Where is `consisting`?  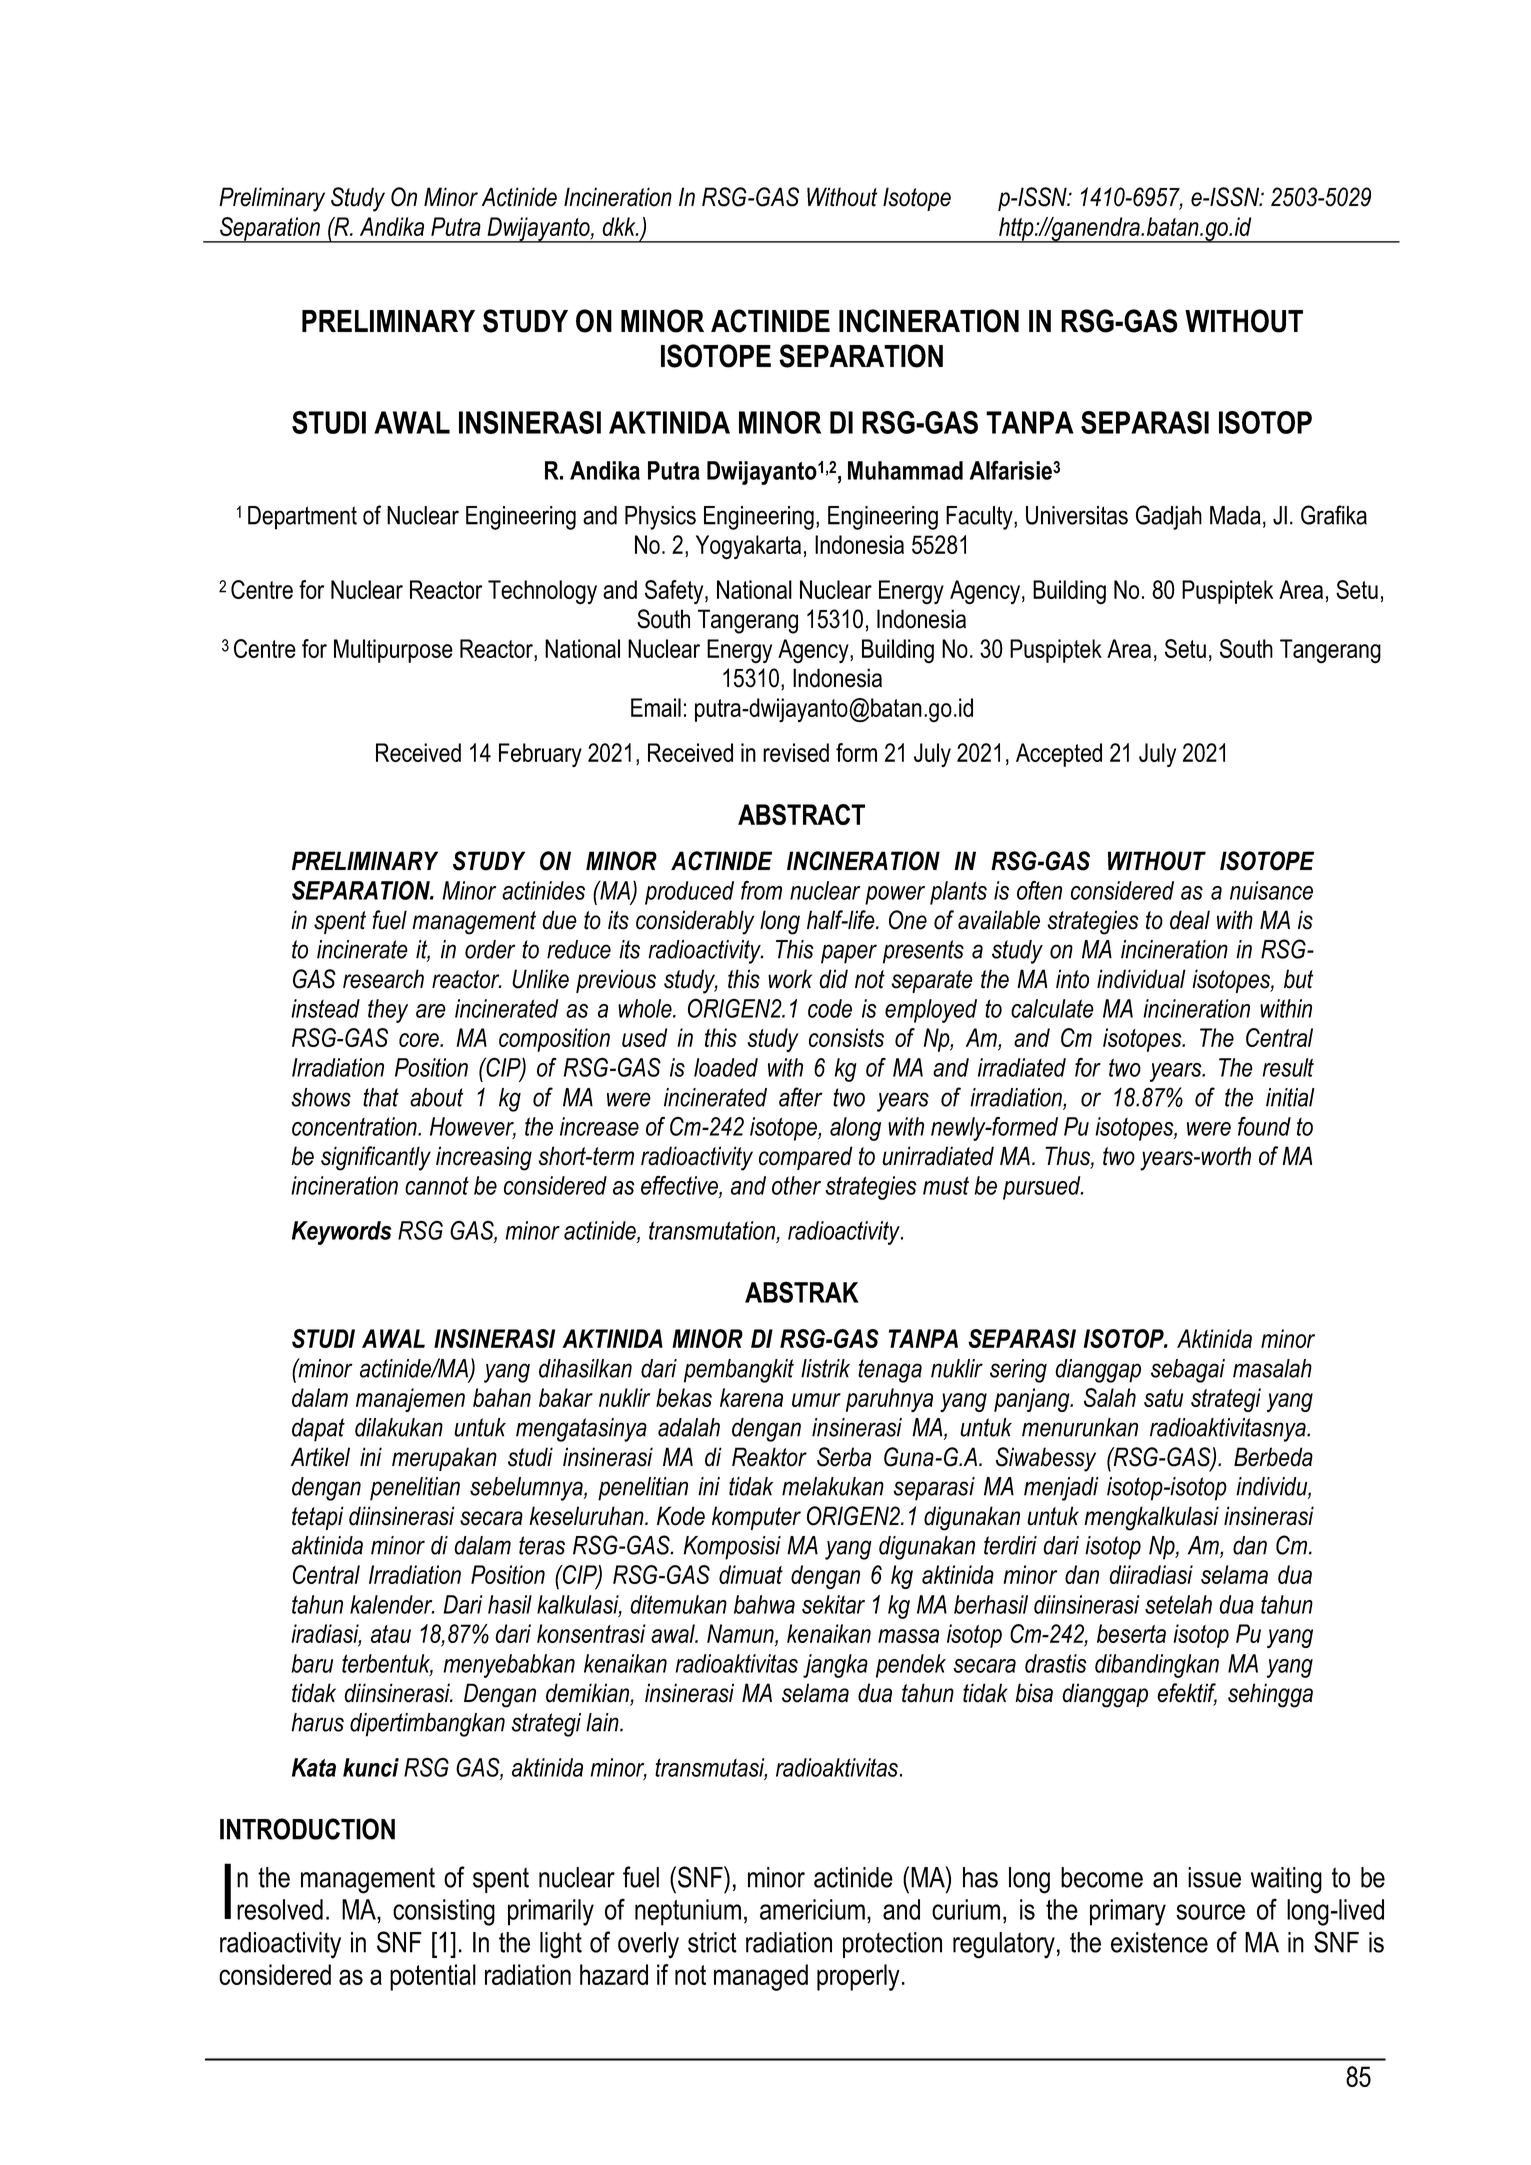 consisting is located at coordinates (444, 1912).
